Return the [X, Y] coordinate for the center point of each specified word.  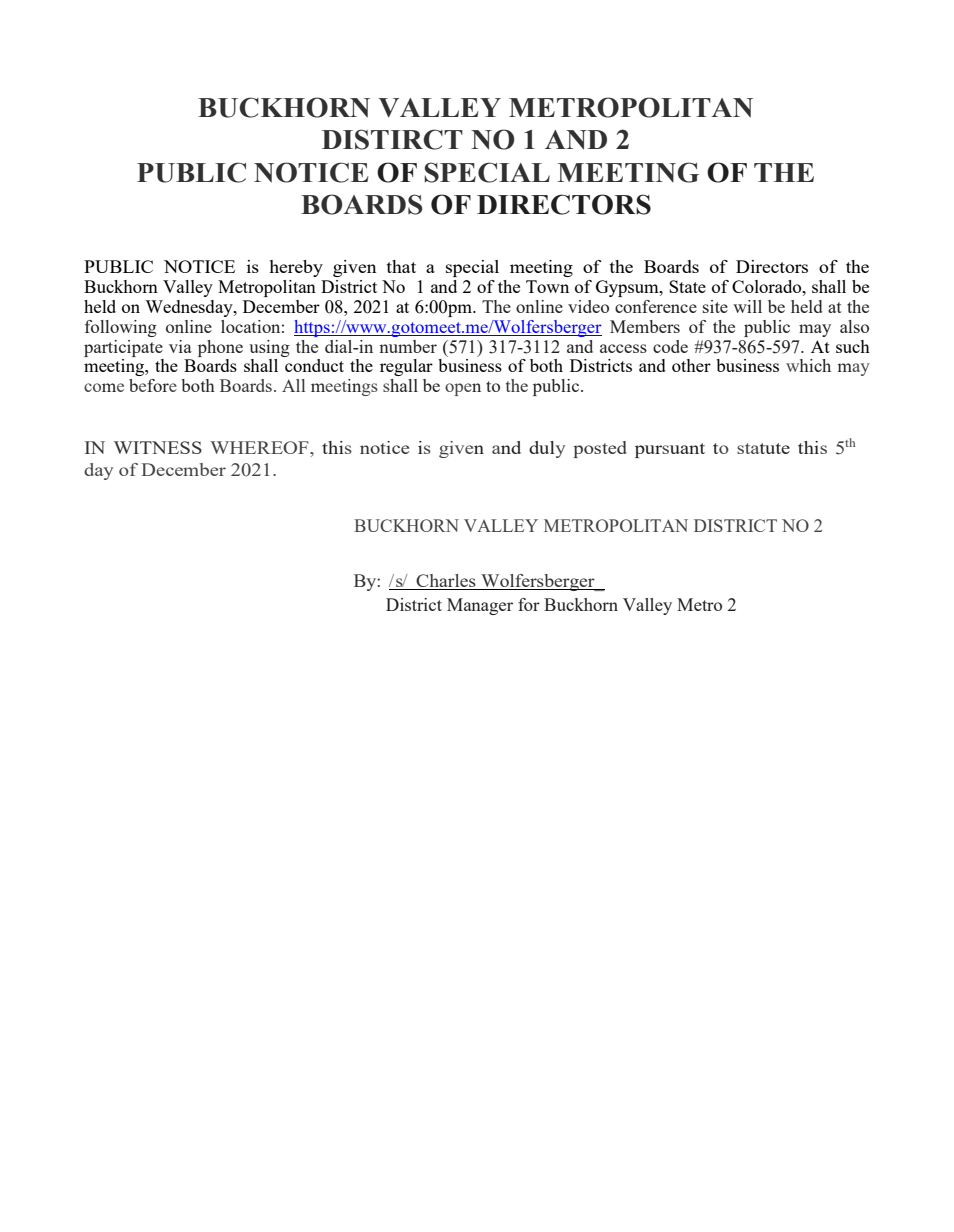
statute [763, 448]
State [687, 286]
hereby [296, 268]
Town [547, 286]
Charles [446, 582]
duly [547, 449]
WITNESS [158, 447]
